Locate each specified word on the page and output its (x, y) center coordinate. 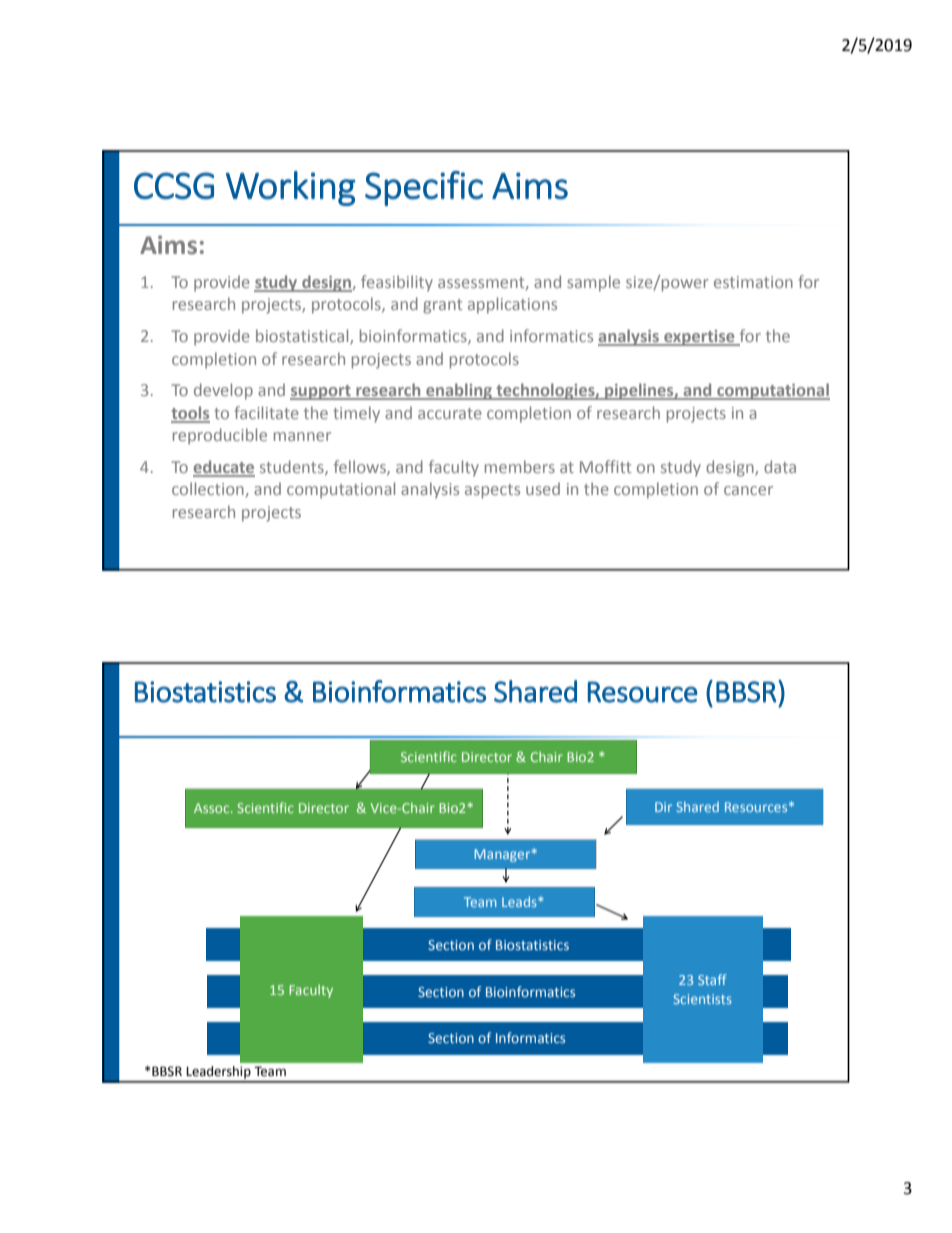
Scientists (703, 999)
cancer (748, 490)
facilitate (266, 412)
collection (208, 488)
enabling (459, 391)
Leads (520, 901)
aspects (492, 491)
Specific (424, 188)
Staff (712, 979)
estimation (753, 282)
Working (290, 188)
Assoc (213, 808)
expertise (699, 338)
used (543, 488)
